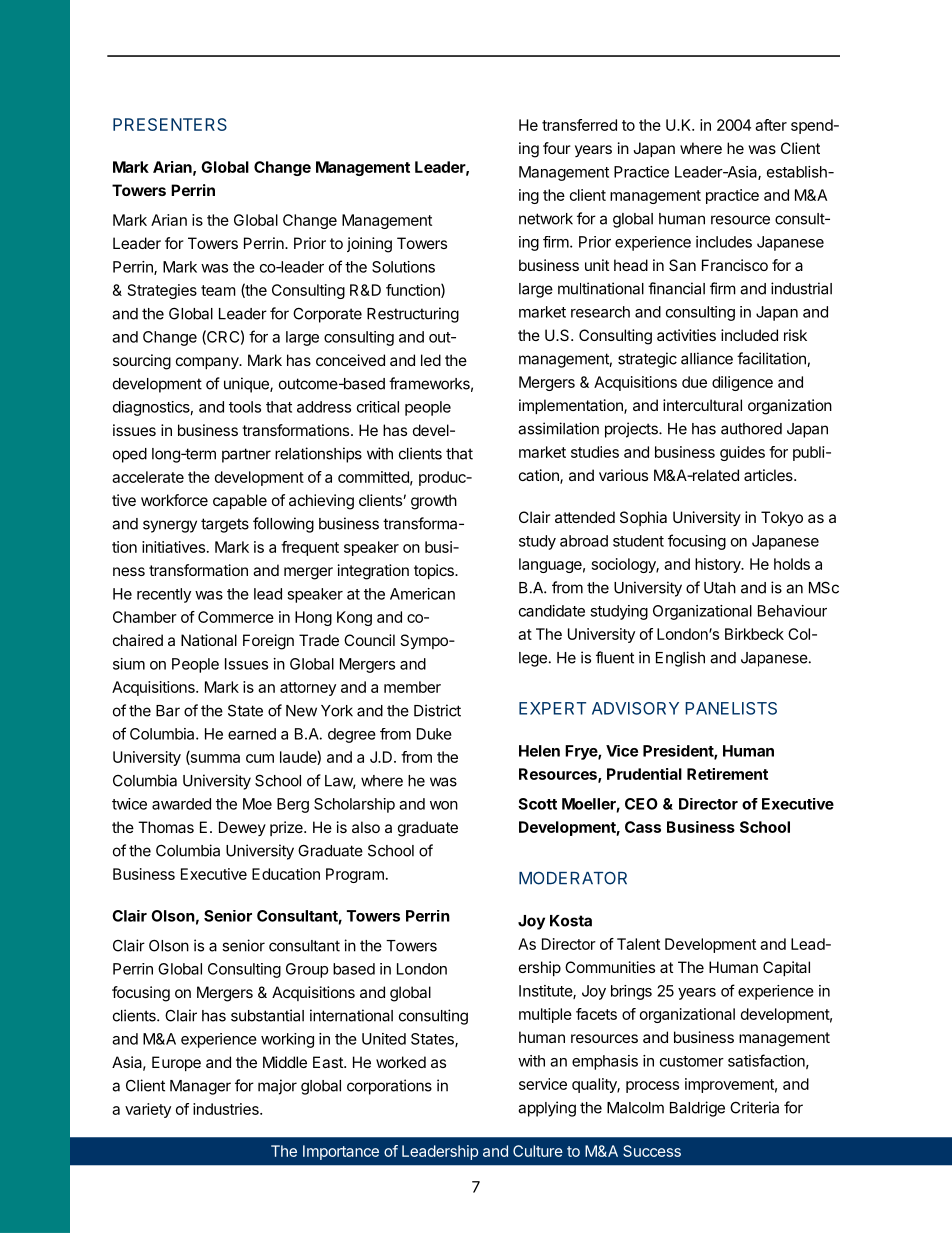 The width and height of the page is (952, 1233). Describe the element at coordinates (771, 125) in the page. I see `after` at that location.
